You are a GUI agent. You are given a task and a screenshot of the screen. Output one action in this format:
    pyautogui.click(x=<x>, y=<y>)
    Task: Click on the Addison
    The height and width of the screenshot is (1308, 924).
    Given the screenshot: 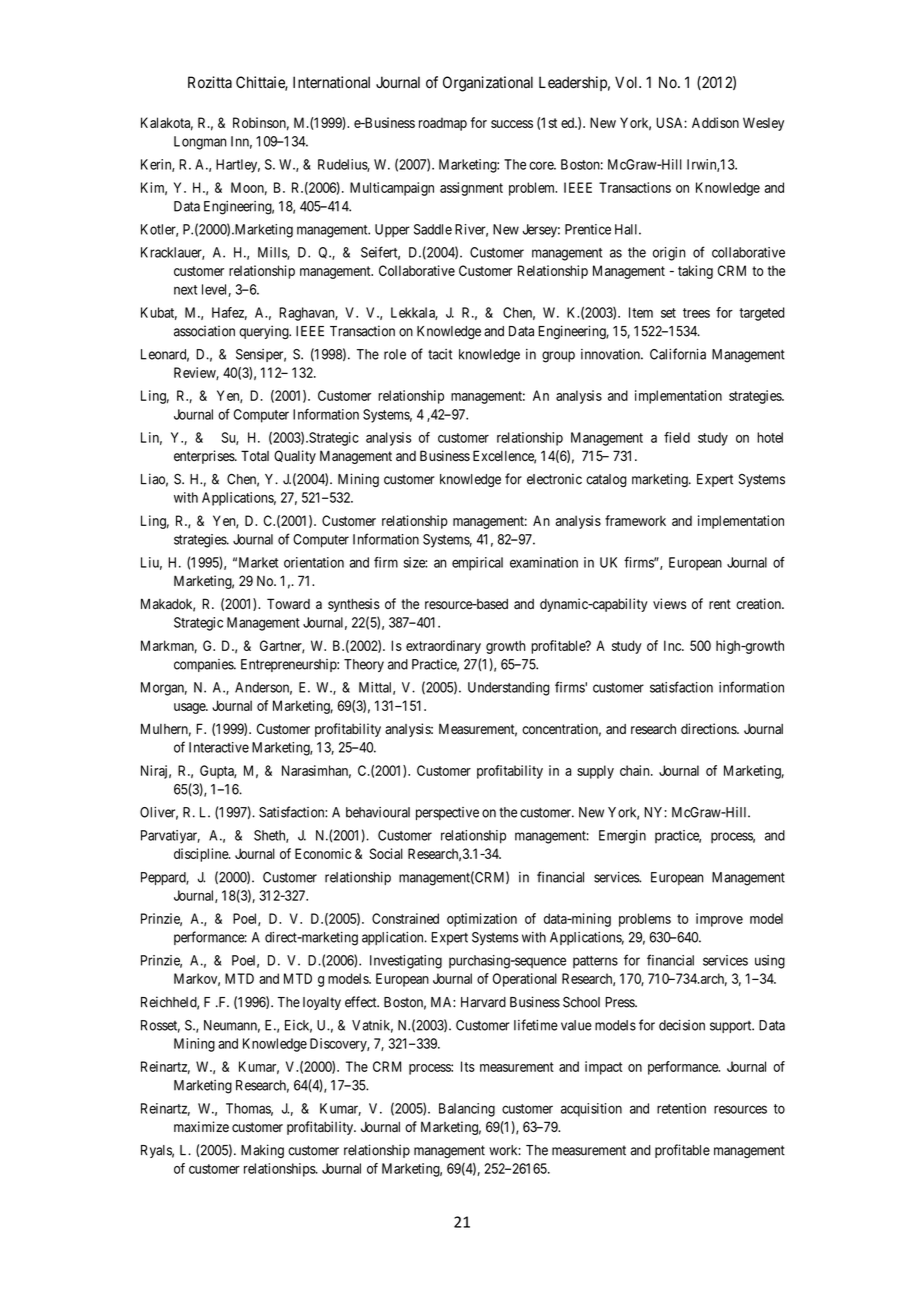 What is the action you would take?
    pyautogui.click(x=715, y=122)
